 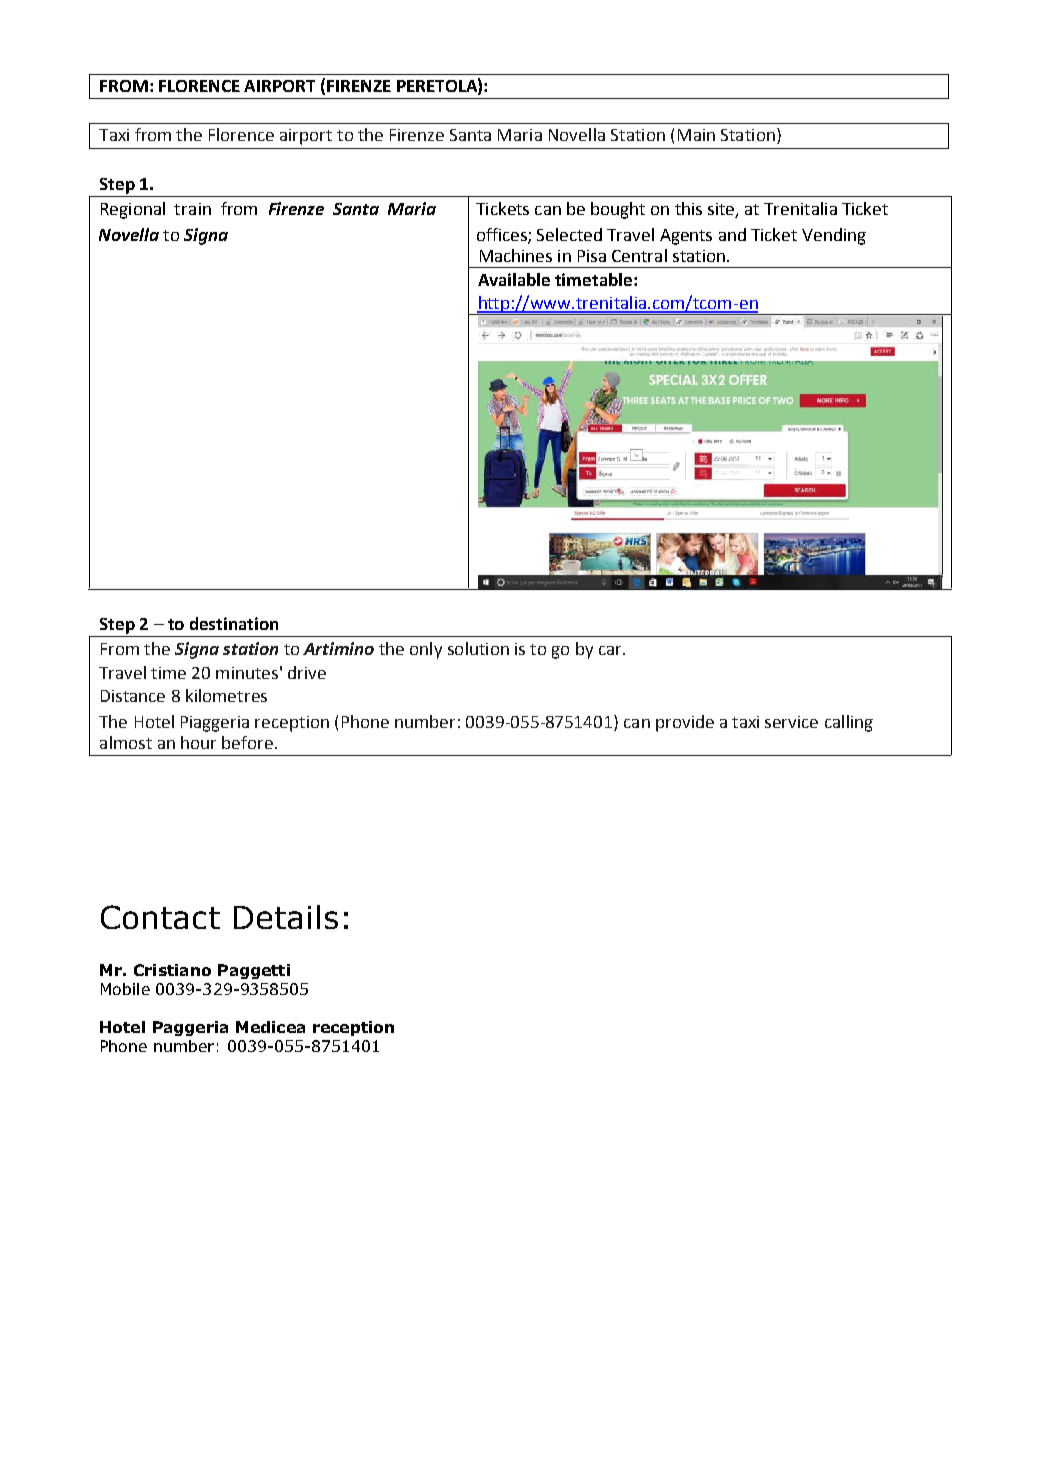 What do you see at coordinates (503, 235) in the document?
I see `offices` at bounding box center [503, 235].
